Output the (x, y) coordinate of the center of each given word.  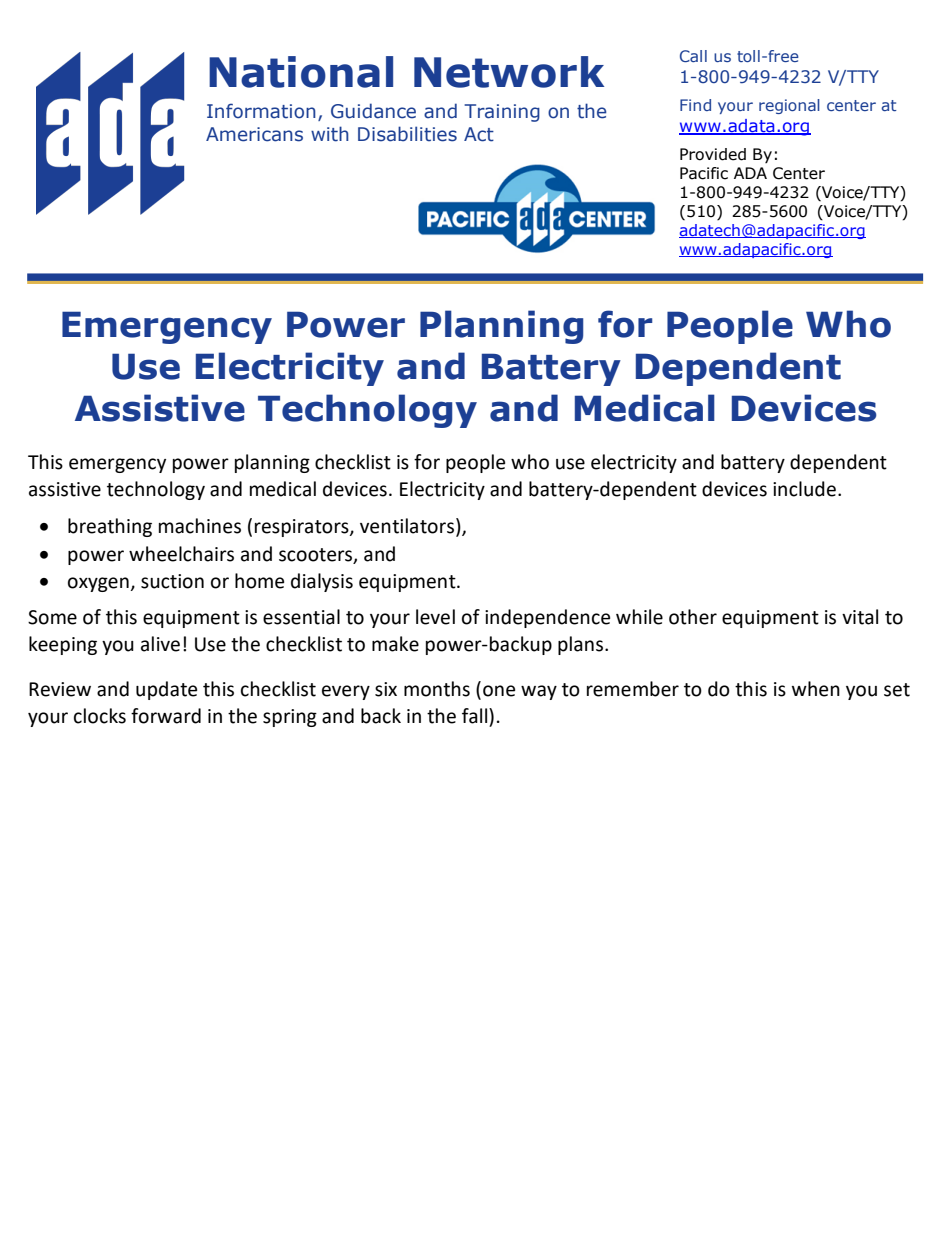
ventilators (408, 527)
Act (479, 134)
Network (509, 72)
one (499, 691)
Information (261, 111)
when (816, 689)
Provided (713, 154)
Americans (254, 134)
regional (789, 106)
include (804, 489)
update (166, 690)
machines (200, 526)
